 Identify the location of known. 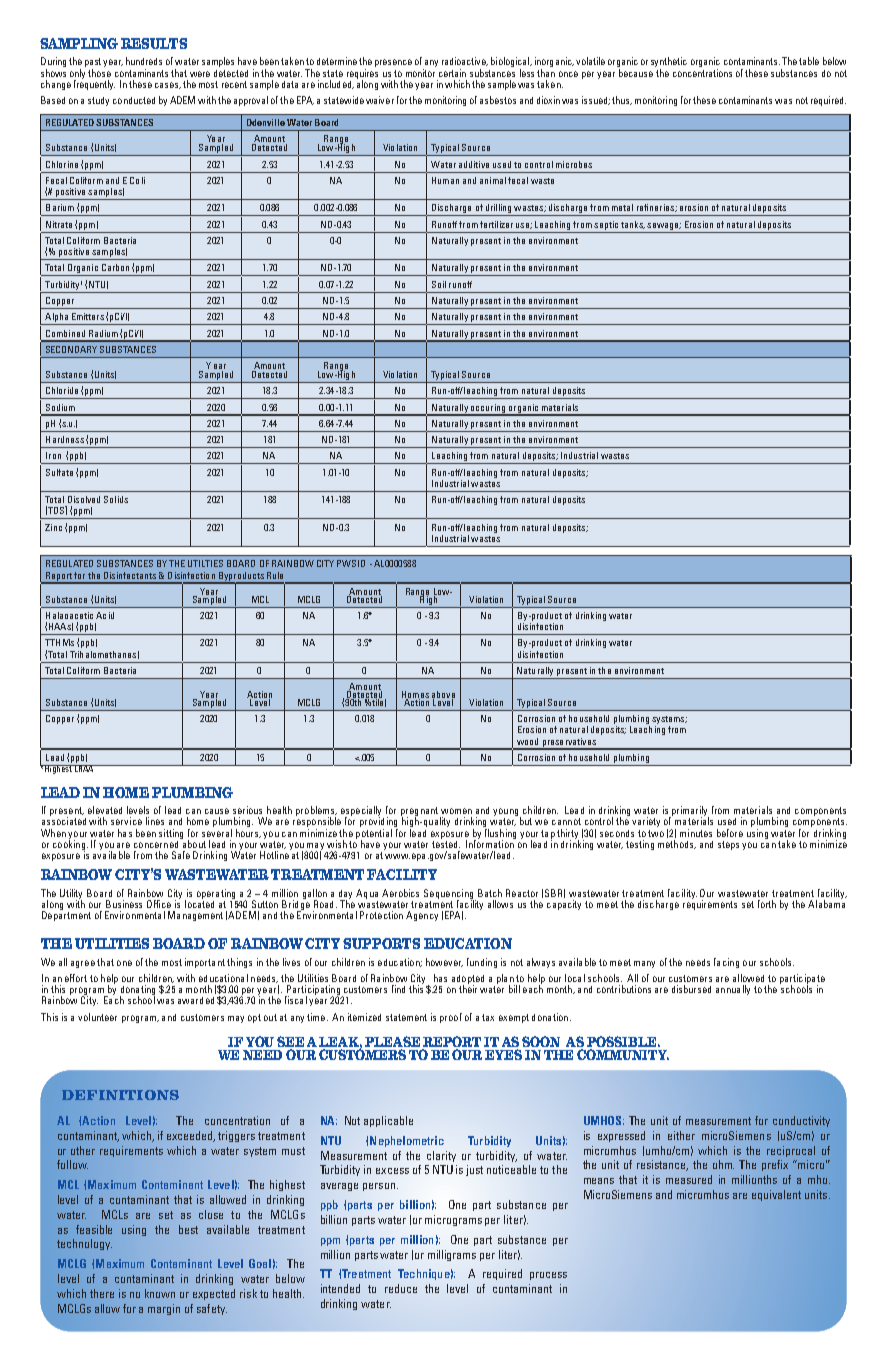
(160, 1293).
